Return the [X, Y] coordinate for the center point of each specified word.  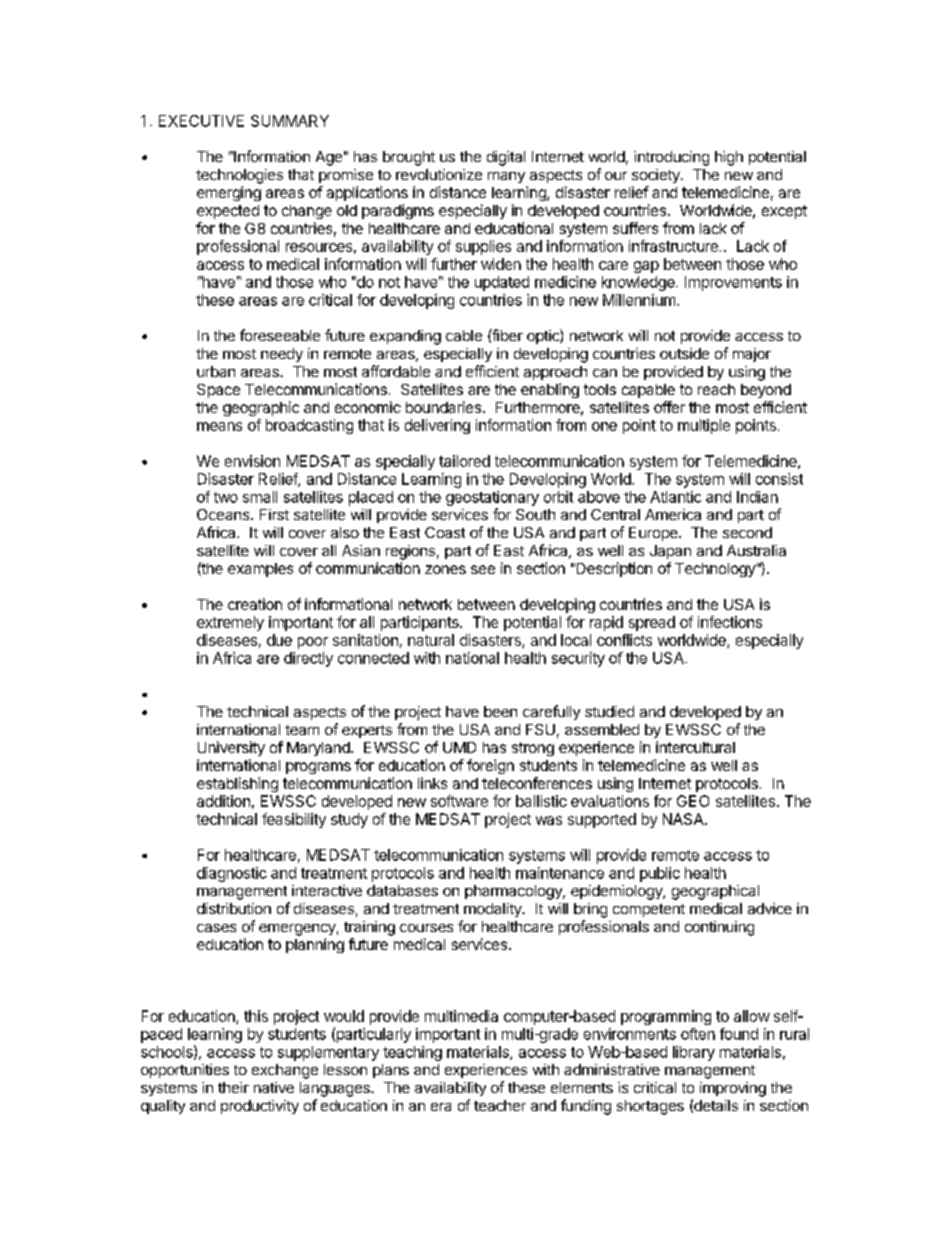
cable [464, 335]
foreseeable [280, 335]
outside [684, 353]
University [231, 748]
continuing [719, 928]
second [747, 532]
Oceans [224, 514]
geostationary [492, 498]
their [233, 1087]
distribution [234, 908]
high [729, 158]
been [500, 711]
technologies [239, 176]
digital [506, 158]
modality [494, 910]
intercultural [695, 747]
